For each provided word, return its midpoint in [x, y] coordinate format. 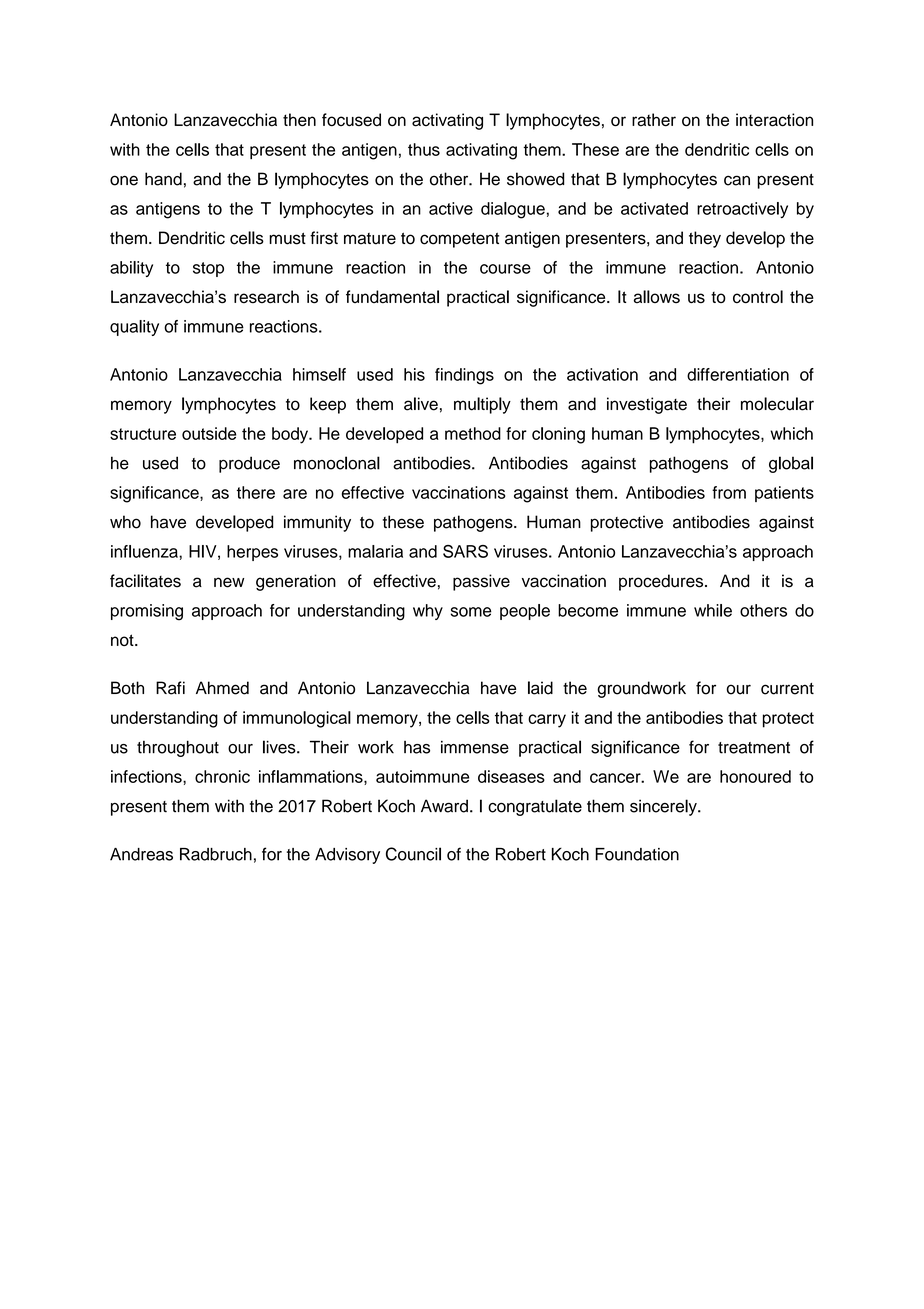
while [713, 610]
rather [654, 120]
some [471, 612]
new [229, 582]
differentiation [738, 374]
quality [134, 328]
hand [163, 179]
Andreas [141, 854]
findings [464, 376]
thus [424, 149]
